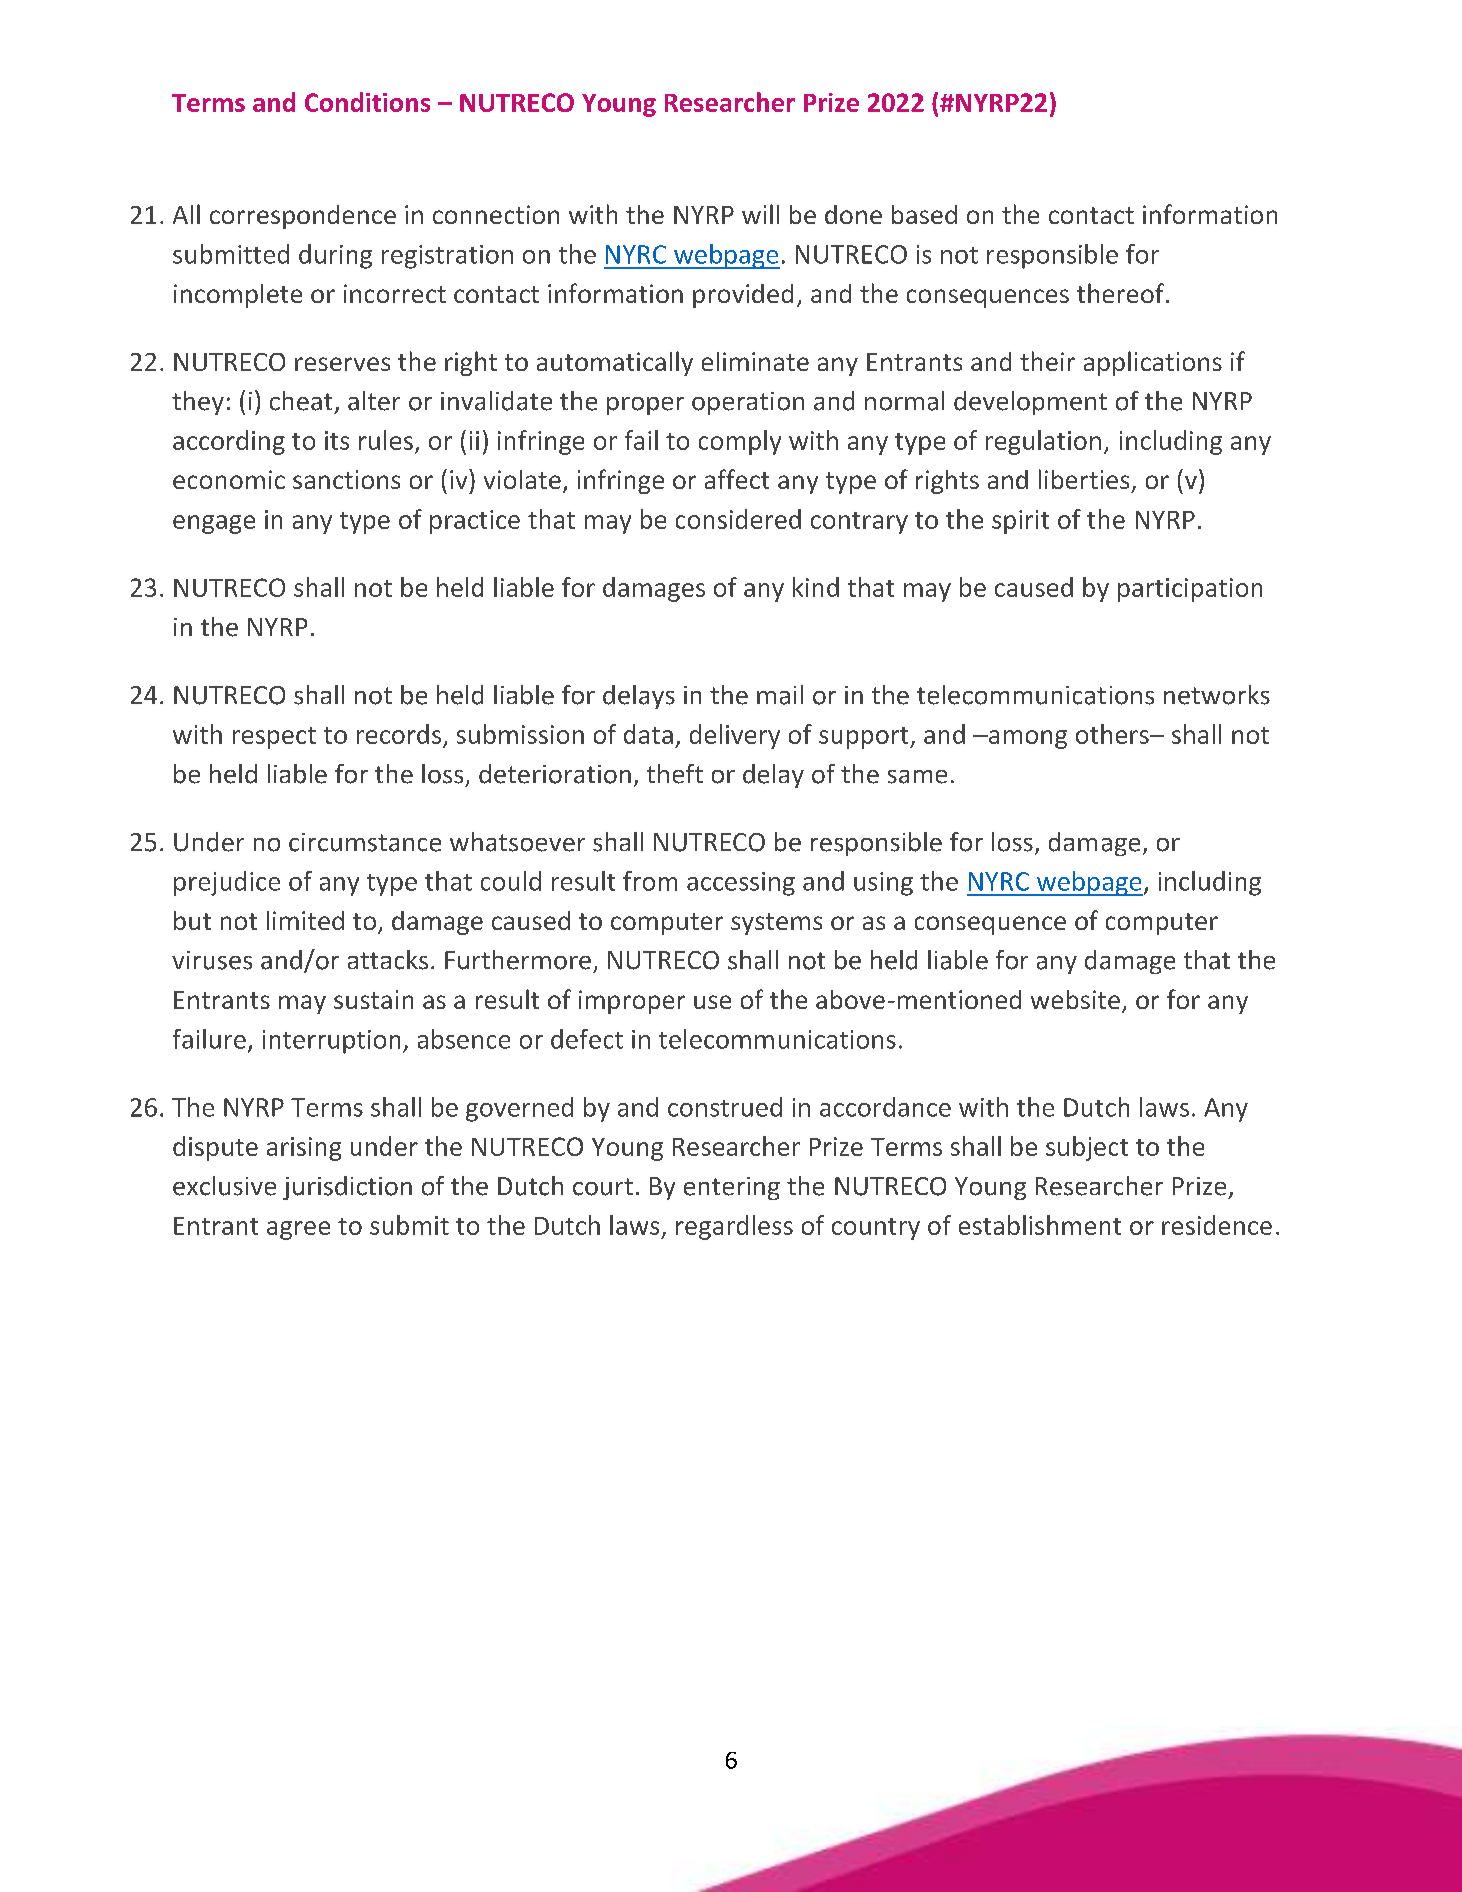 The image size is (1462, 1892). Describe the element at coordinates (924, 214) in the screenshot. I see `based` at that location.
